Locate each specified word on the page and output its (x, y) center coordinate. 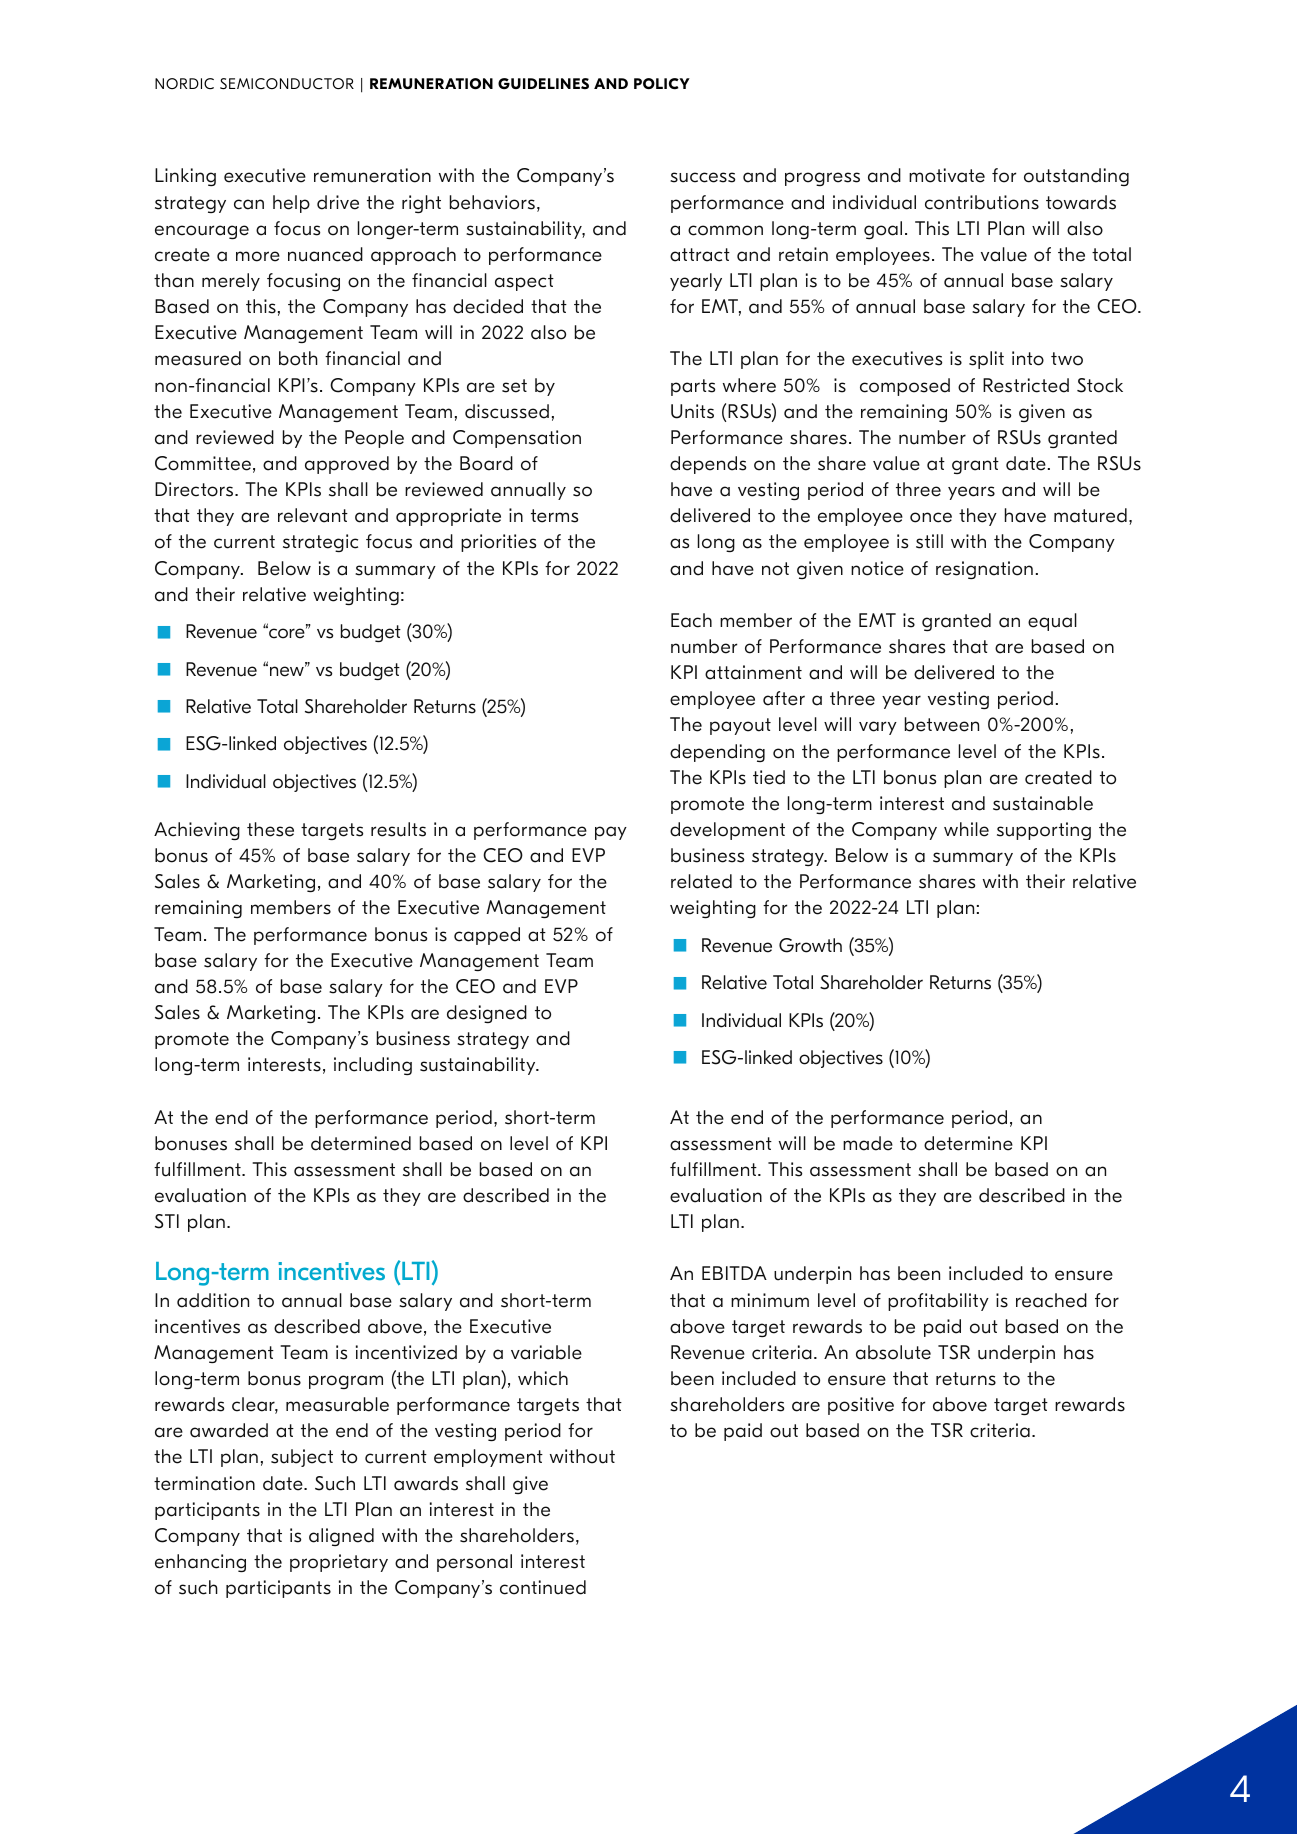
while (966, 829)
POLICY (662, 84)
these (270, 829)
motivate (947, 175)
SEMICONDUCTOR (287, 84)
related (701, 881)
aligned (341, 1537)
